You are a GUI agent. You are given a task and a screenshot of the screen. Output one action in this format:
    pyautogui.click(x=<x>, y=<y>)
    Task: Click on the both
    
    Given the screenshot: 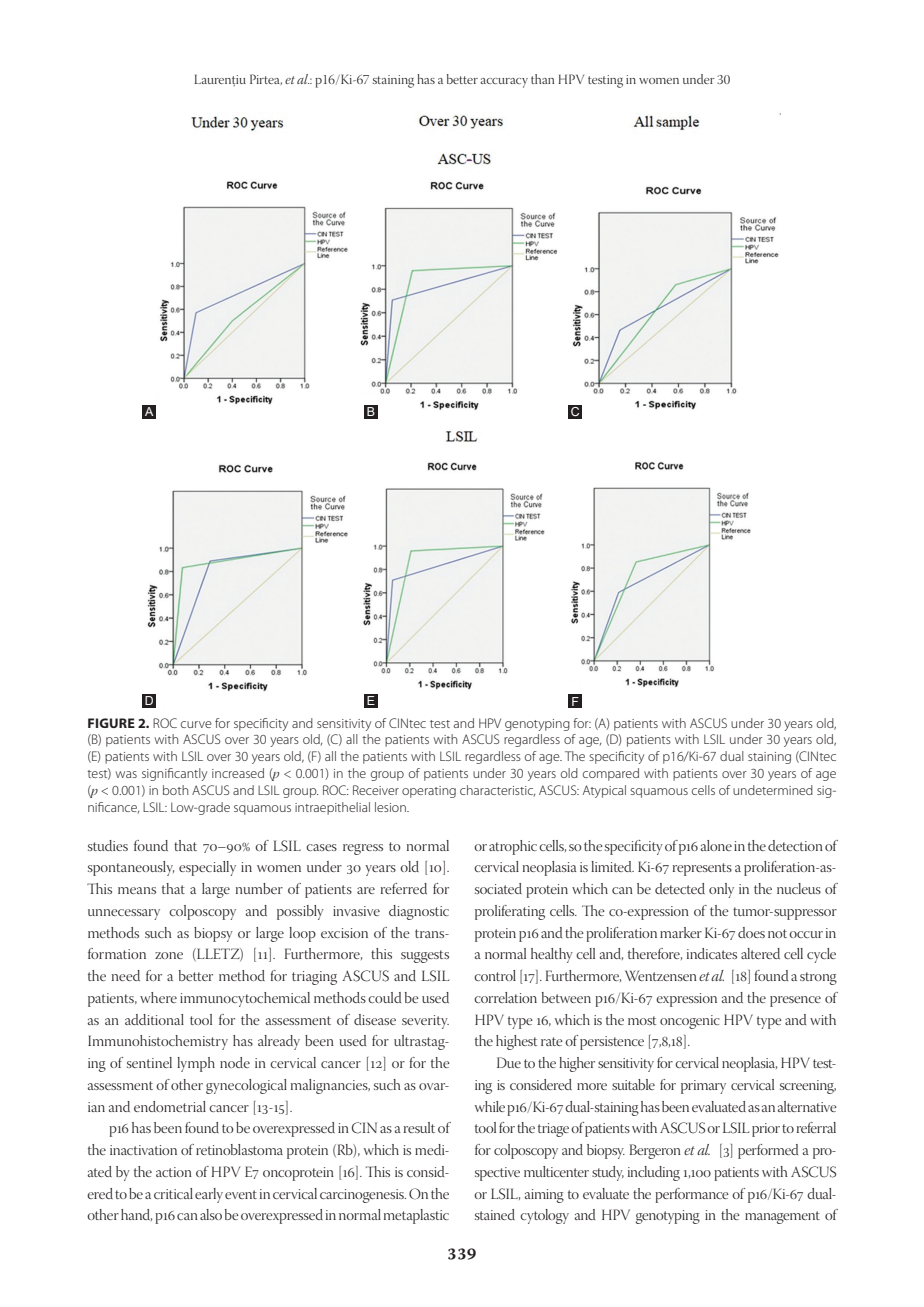 What is the action you would take?
    pyautogui.click(x=175, y=790)
